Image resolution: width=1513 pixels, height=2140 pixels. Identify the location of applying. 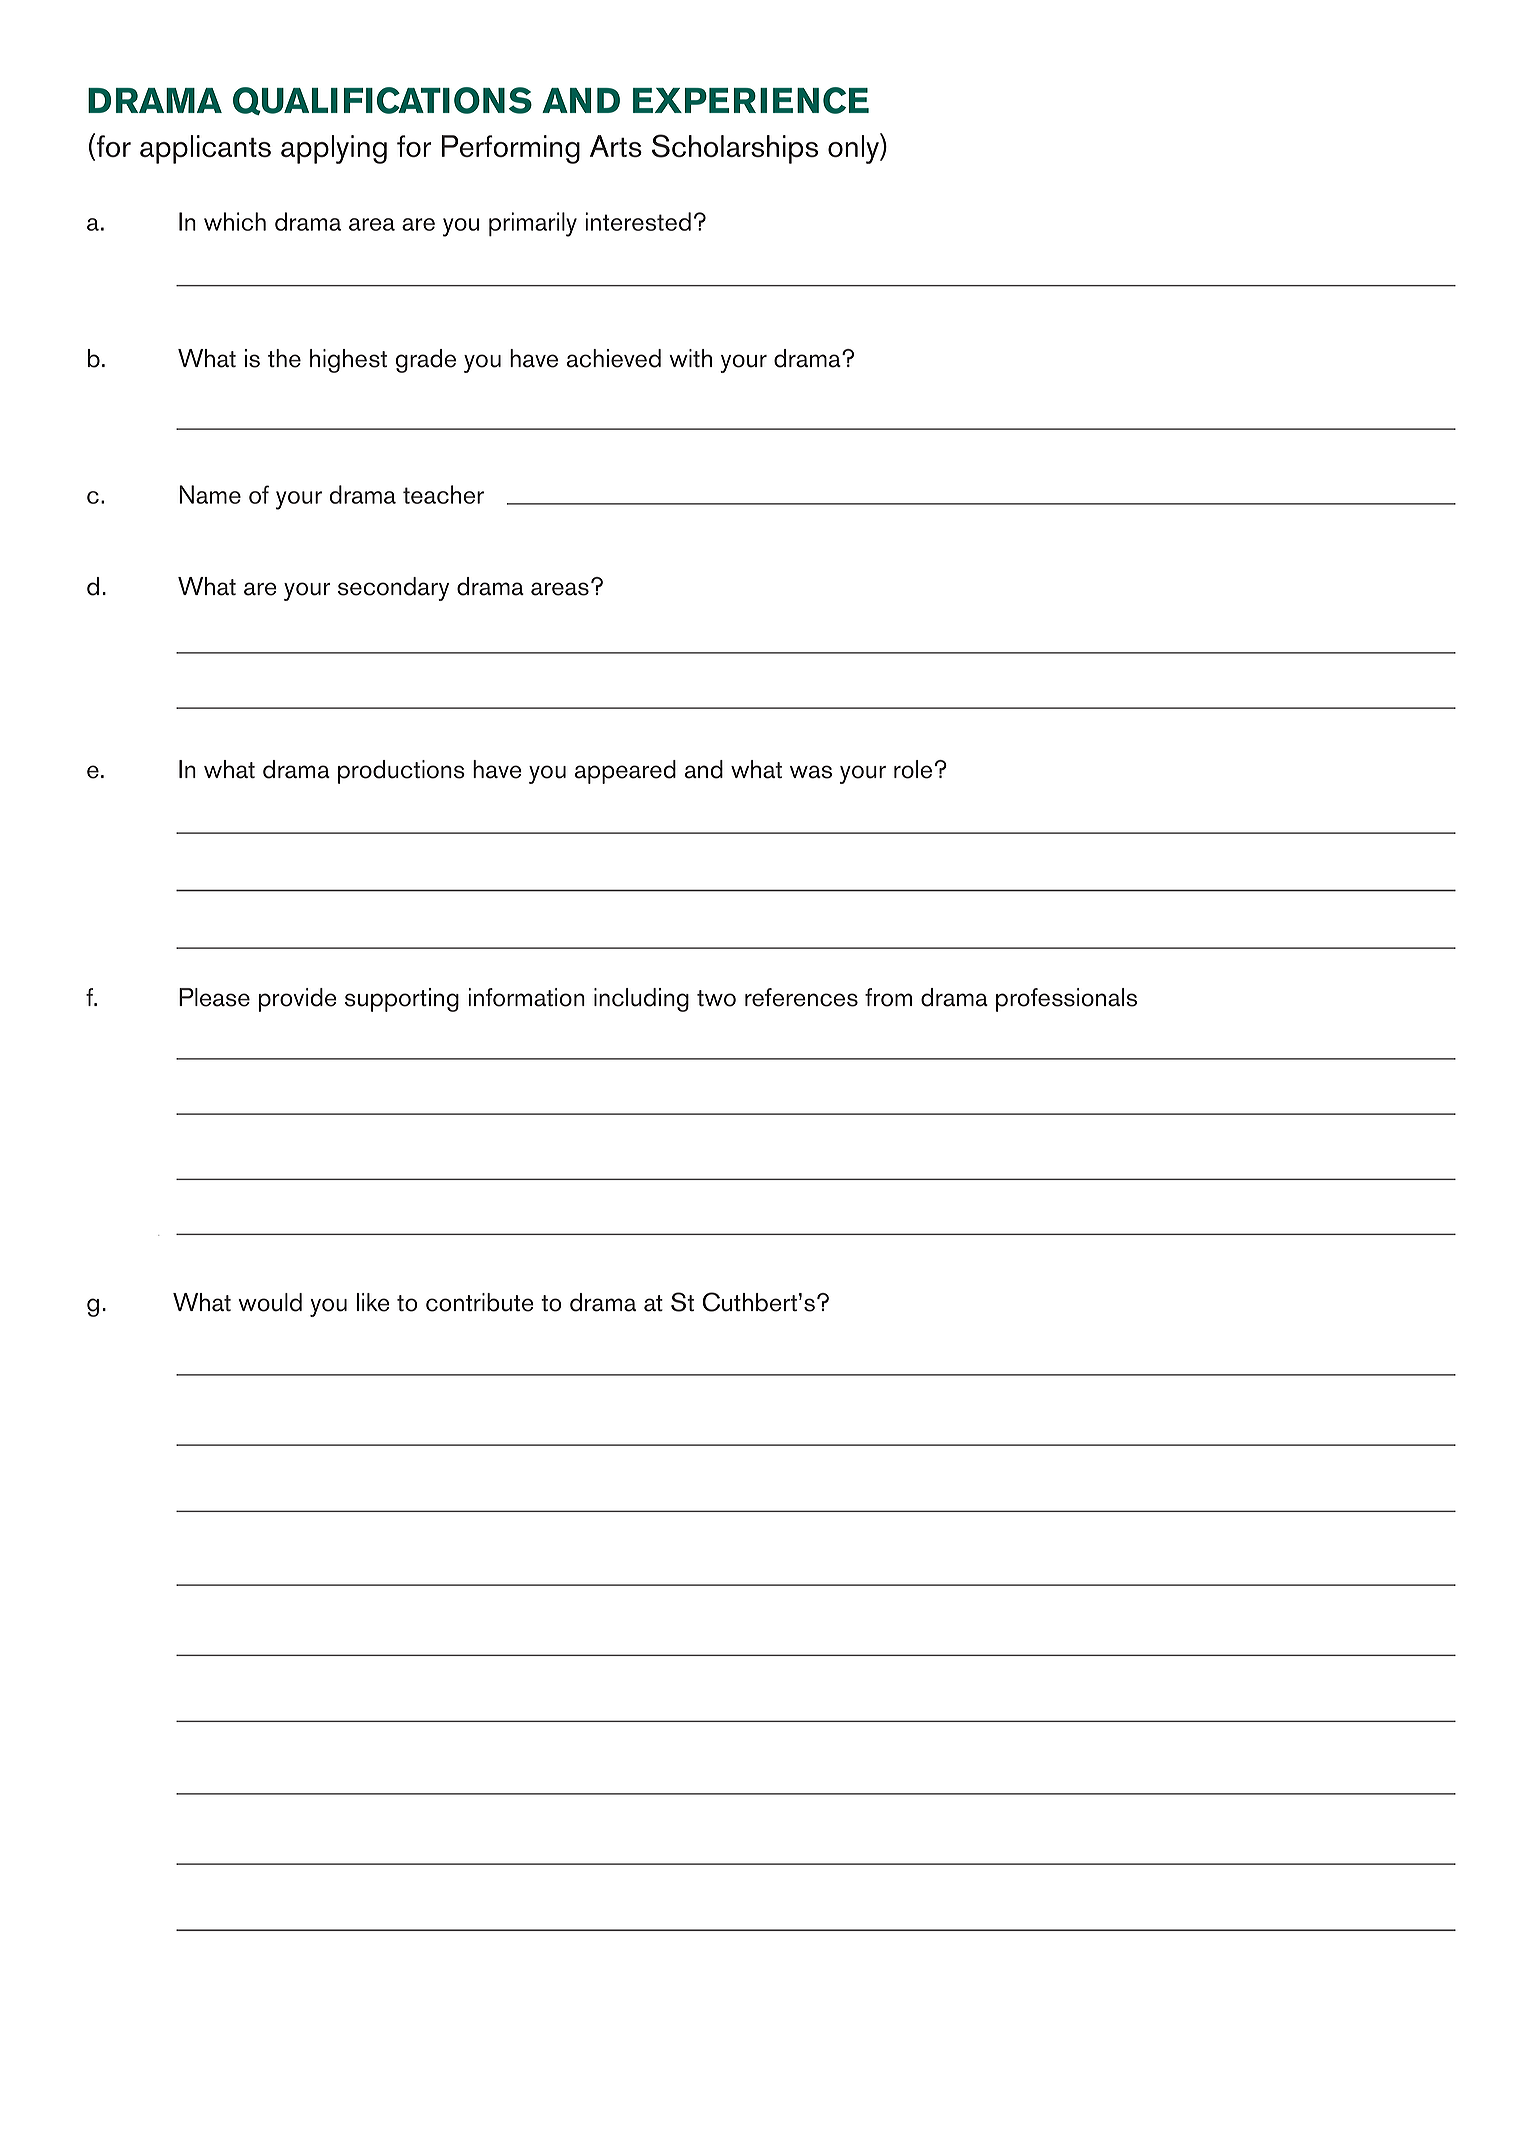
(334, 149).
